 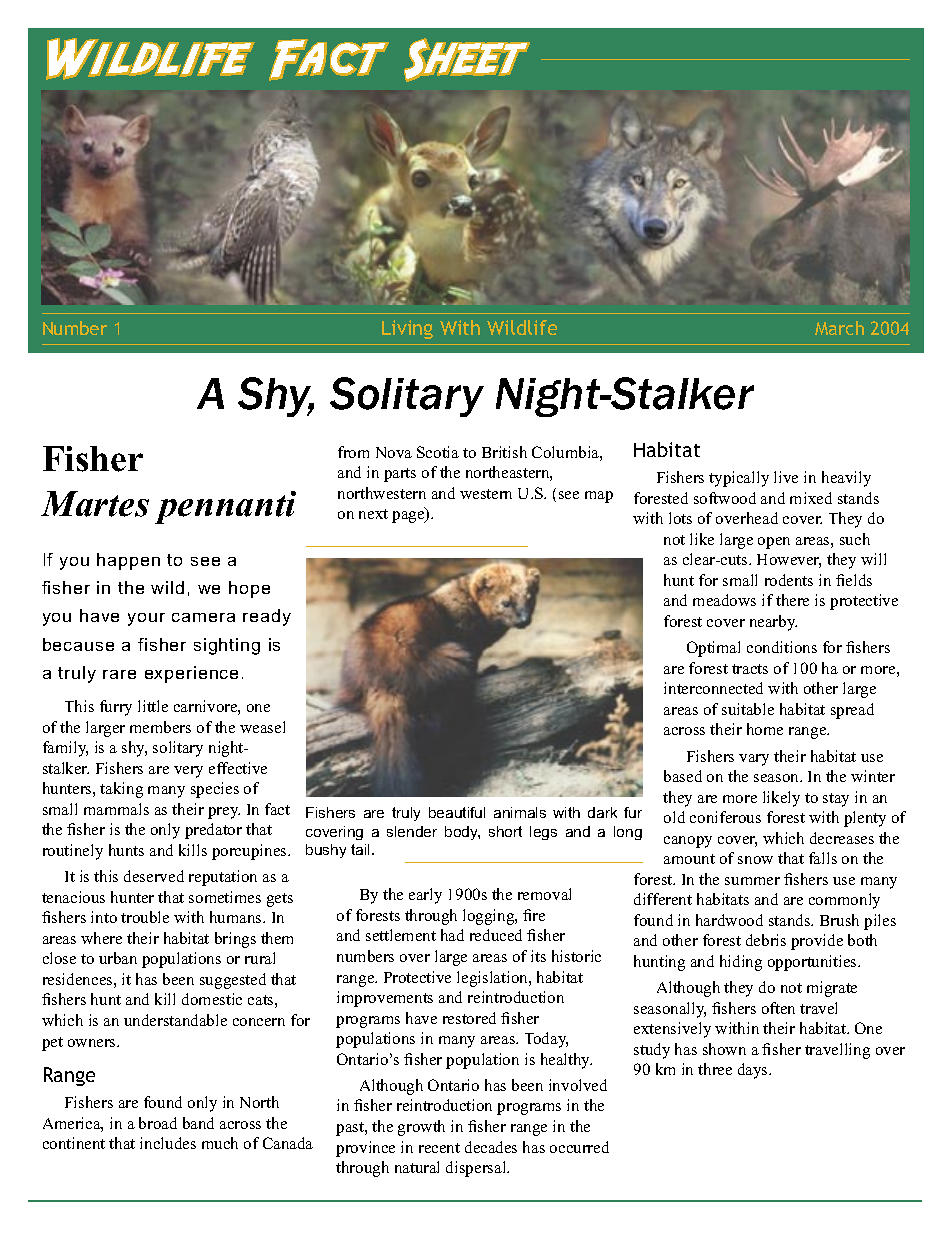 What do you see at coordinates (467, 60) in the page?
I see `Sheet` at bounding box center [467, 60].
